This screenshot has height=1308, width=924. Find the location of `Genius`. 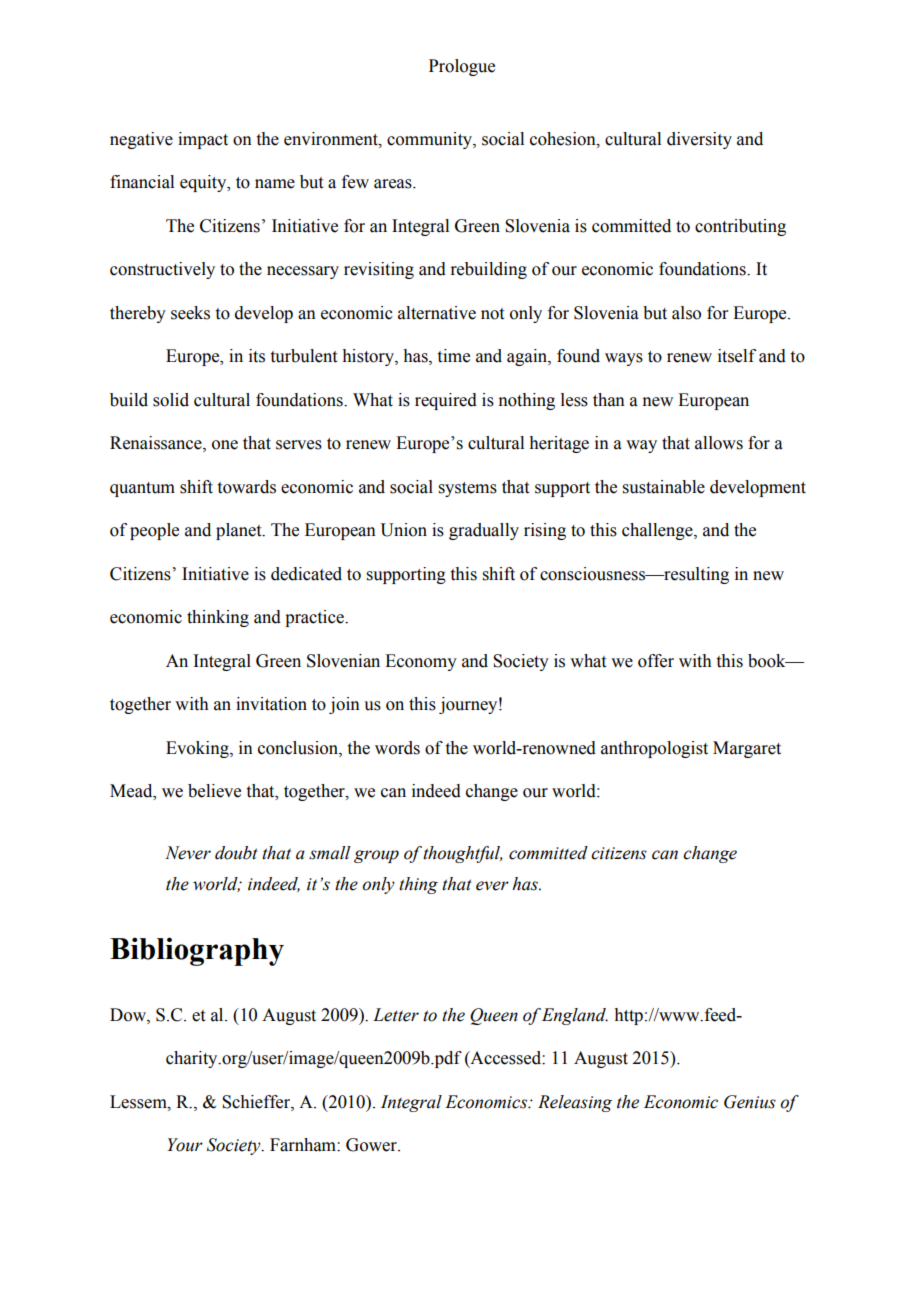

Genius is located at coordinates (750, 1102).
